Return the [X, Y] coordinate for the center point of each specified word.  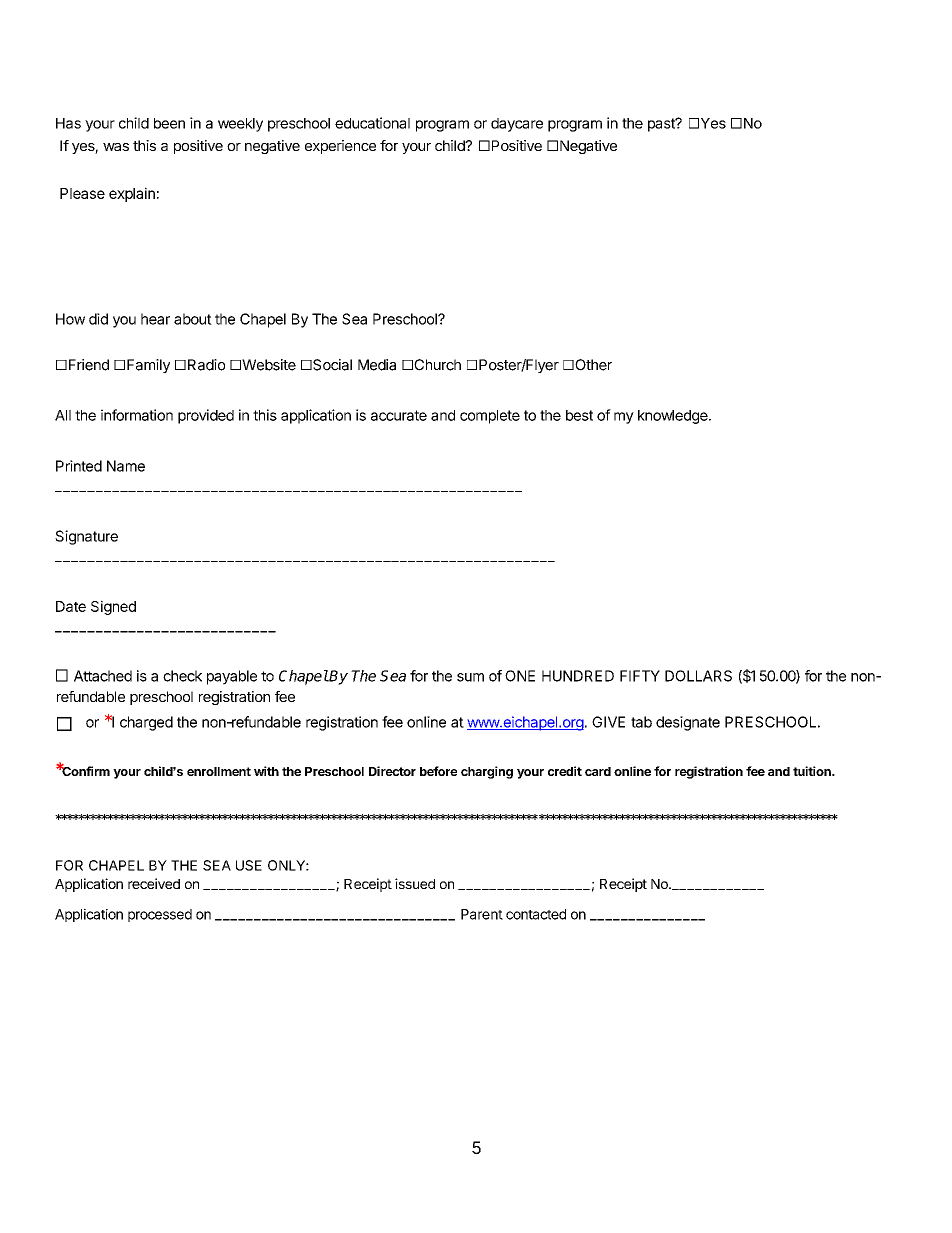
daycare [517, 125]
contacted [536, 914]
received [154, 883]
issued [415, 883]
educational [372, 123]
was [116, 147]
